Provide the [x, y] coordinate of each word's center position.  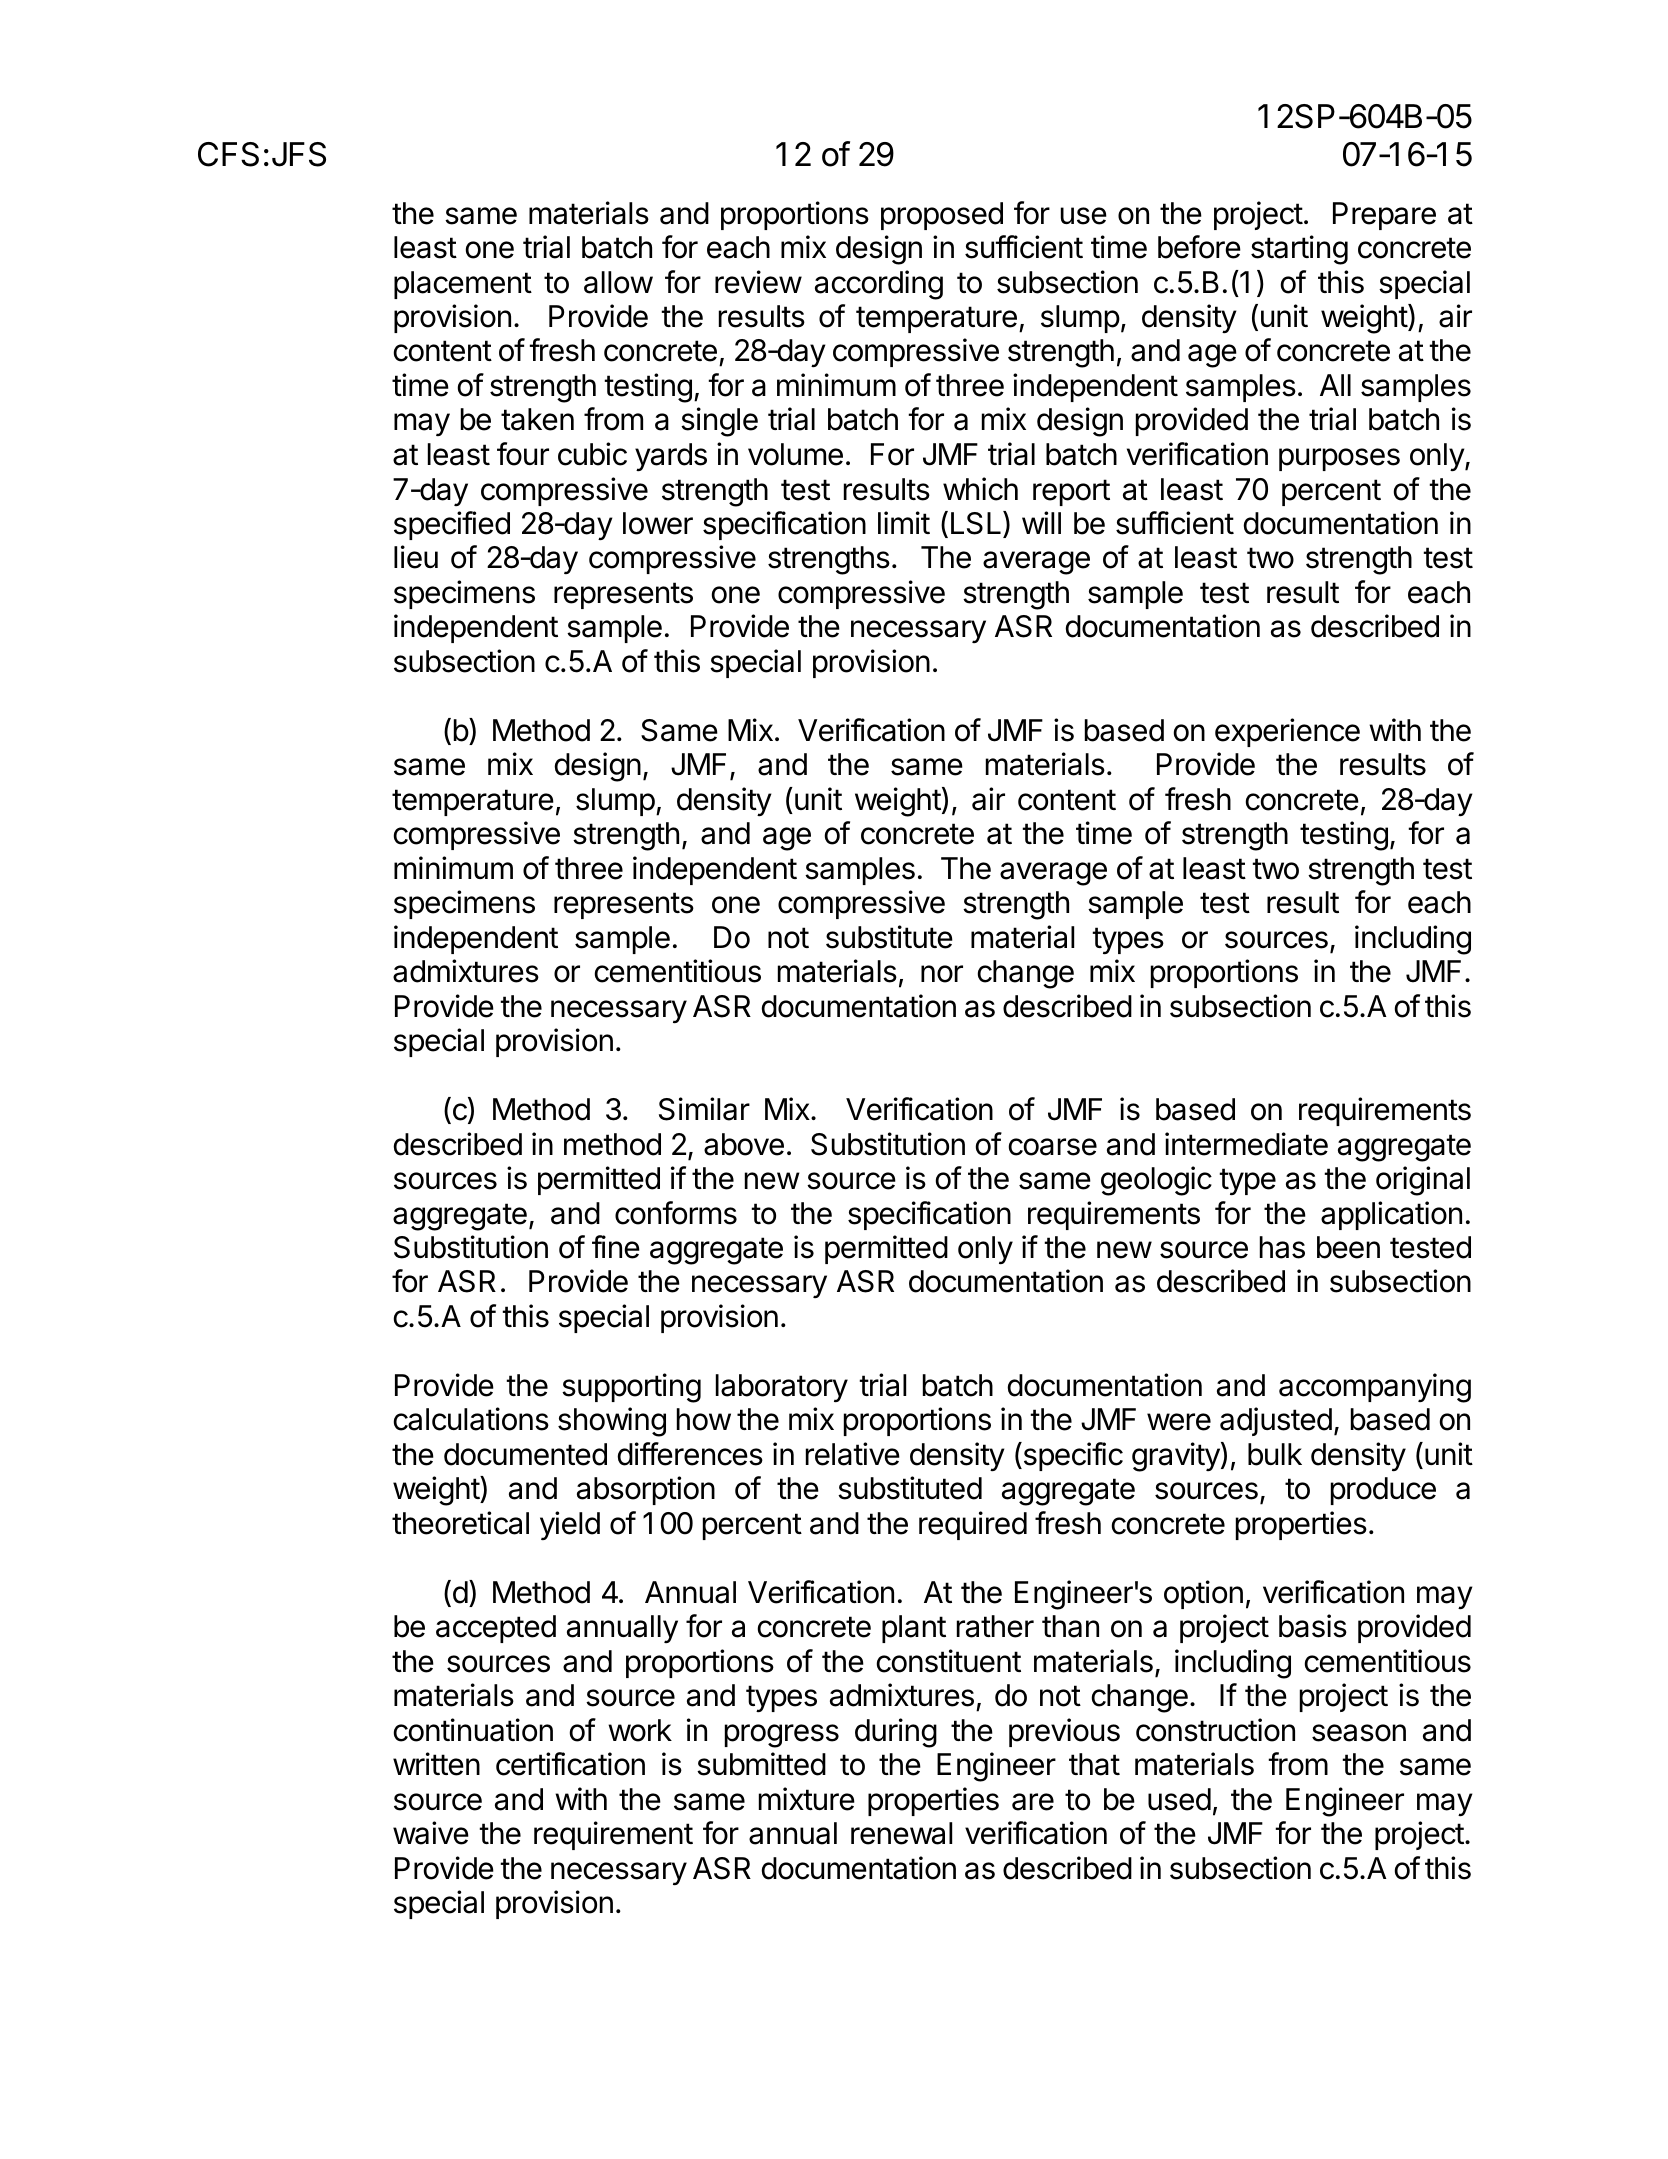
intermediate [1246, 1144]
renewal [901, 1833]
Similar [704, 1109]
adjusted [1276, 1421]
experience [1287, 732]
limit [904, 522]
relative [853, 1454]
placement [463, 285]
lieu [416, 557]
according [879, 285]
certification [570, 1764]
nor [942, 974]
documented [525, 1454]
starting [1299, 250]
